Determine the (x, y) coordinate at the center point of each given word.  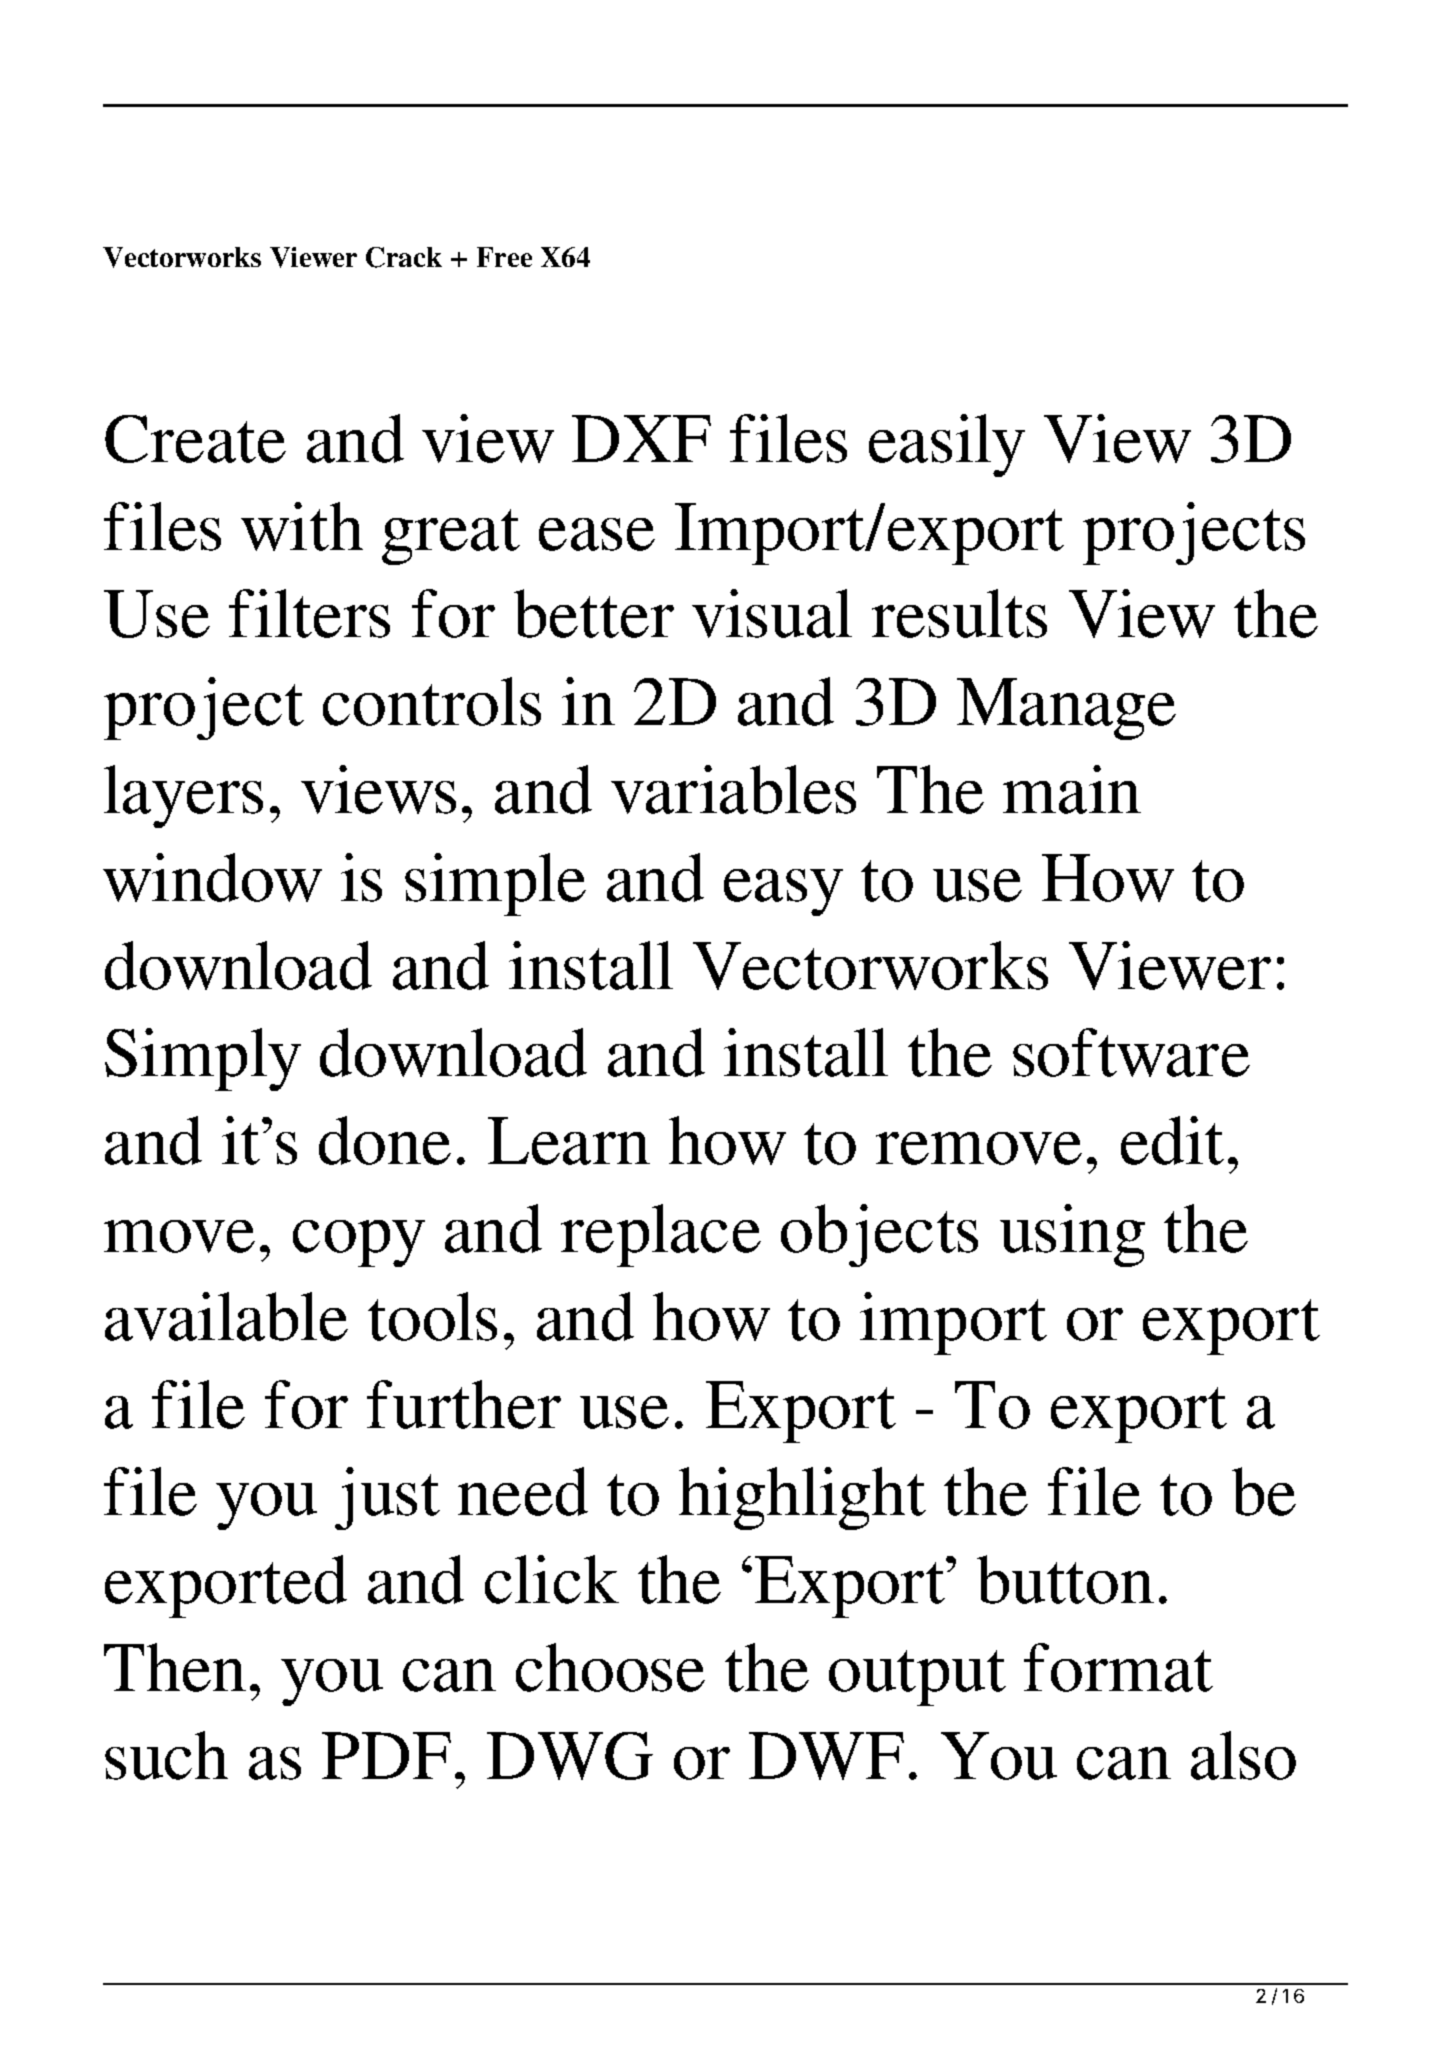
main (1072, 789)
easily (947, 445)
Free (504, 257)
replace (661, 1235)
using (1072, 1235)
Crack (404, 257)
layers (183, 796)
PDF (386, 1755)
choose (610, 1667)
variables (733, 789)
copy (359, 1243)
